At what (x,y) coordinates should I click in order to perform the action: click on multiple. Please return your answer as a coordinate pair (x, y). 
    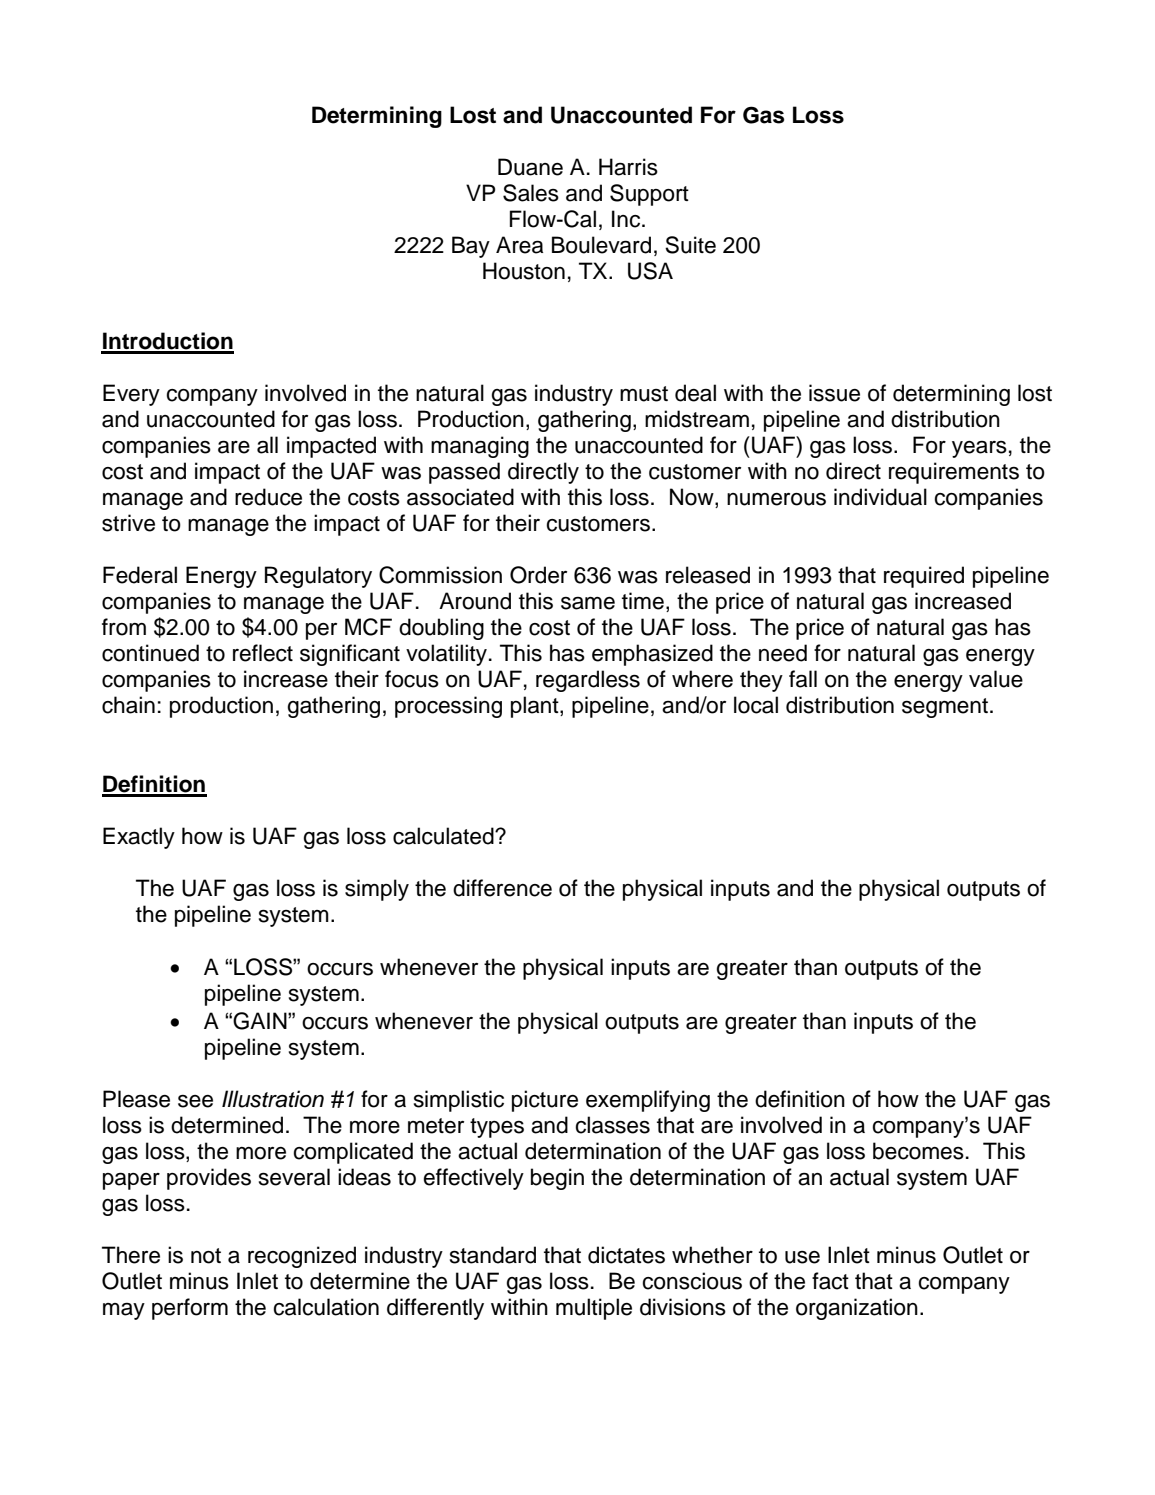
    Looking at the image, I should click on (594, 1309).
